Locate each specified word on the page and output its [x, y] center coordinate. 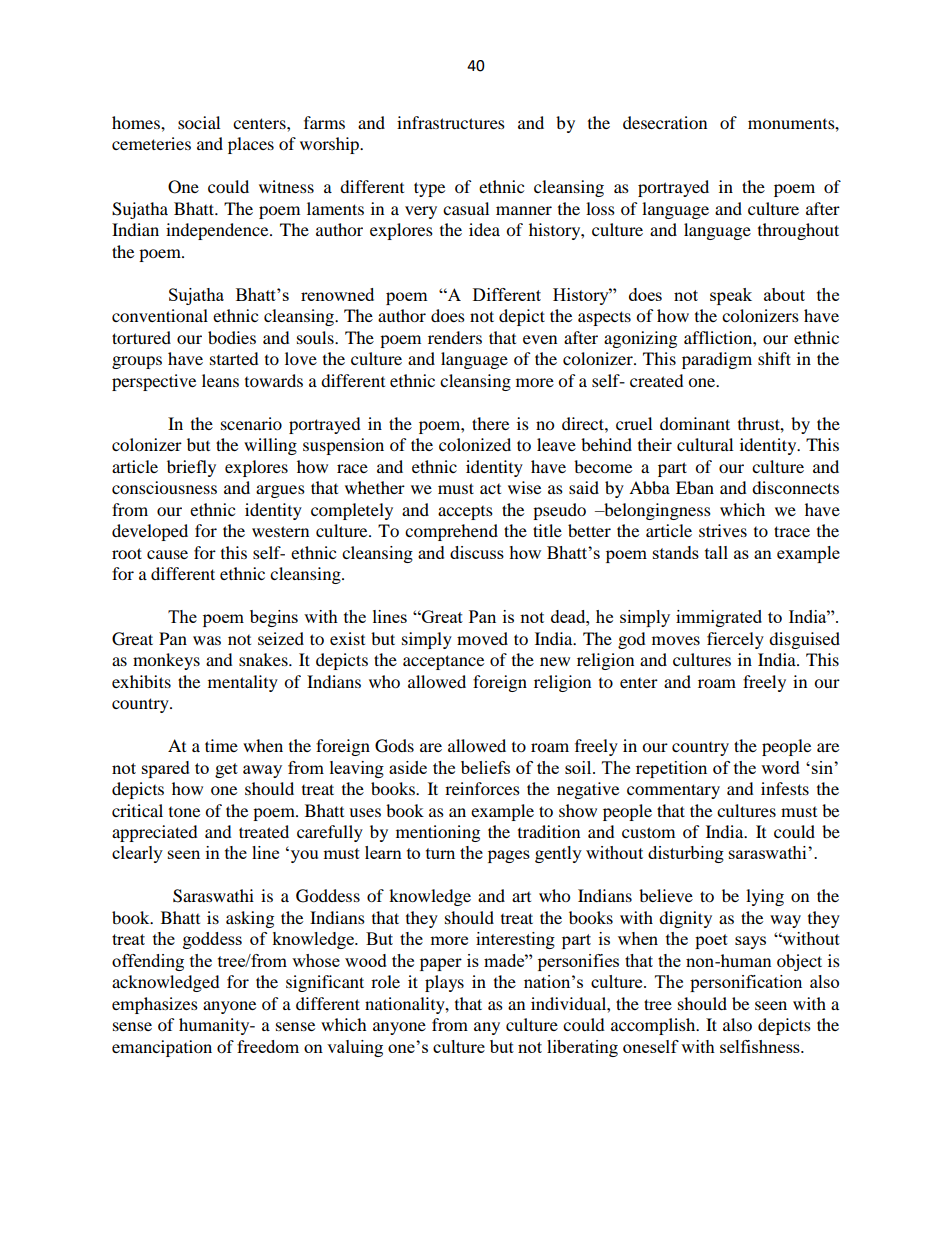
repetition [671, 769]
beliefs [485, 767]
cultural [705, 444]
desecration [665, 122]
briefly [191, 468]
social [199, 122]
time [221, 745]
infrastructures [451, 122]
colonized [475, 444]
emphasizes [155, 1005]
